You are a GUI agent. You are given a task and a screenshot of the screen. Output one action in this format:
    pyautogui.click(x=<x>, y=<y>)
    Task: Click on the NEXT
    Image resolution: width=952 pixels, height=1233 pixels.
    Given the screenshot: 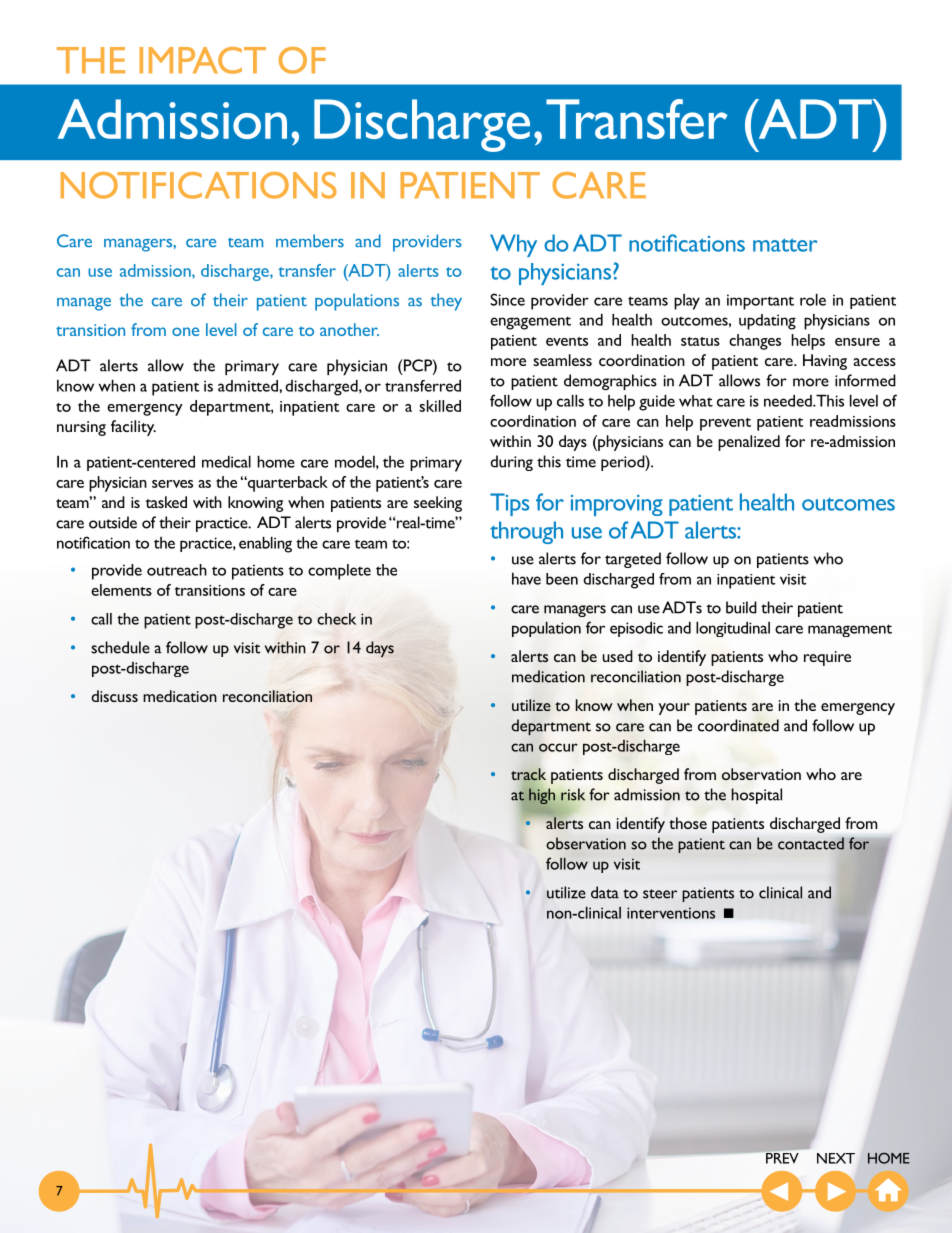 What is the action you would take?
    pyautogui.click(x=836, y=1158)
